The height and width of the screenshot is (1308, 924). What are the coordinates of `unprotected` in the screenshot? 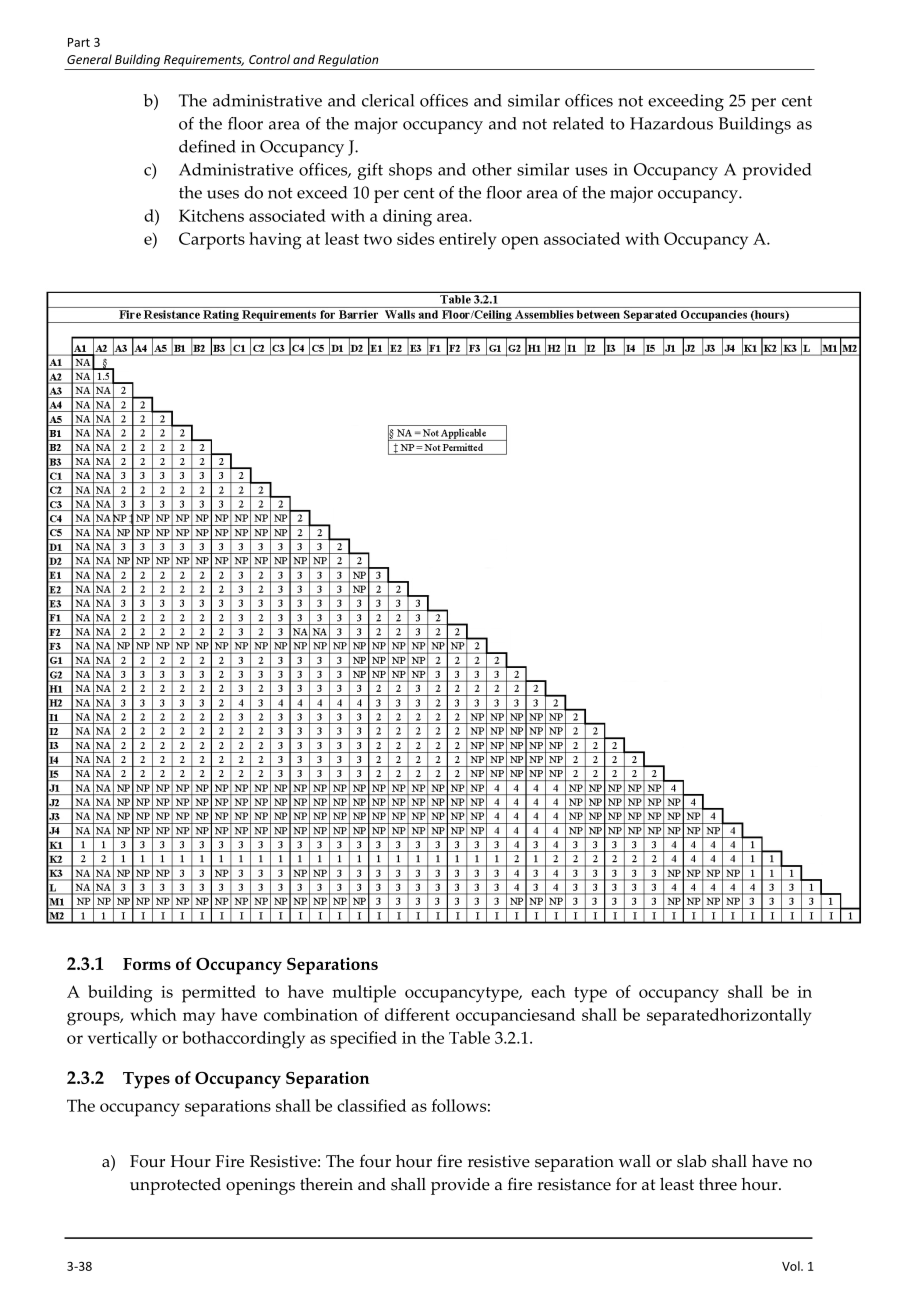 It's located at (175, 1186).
